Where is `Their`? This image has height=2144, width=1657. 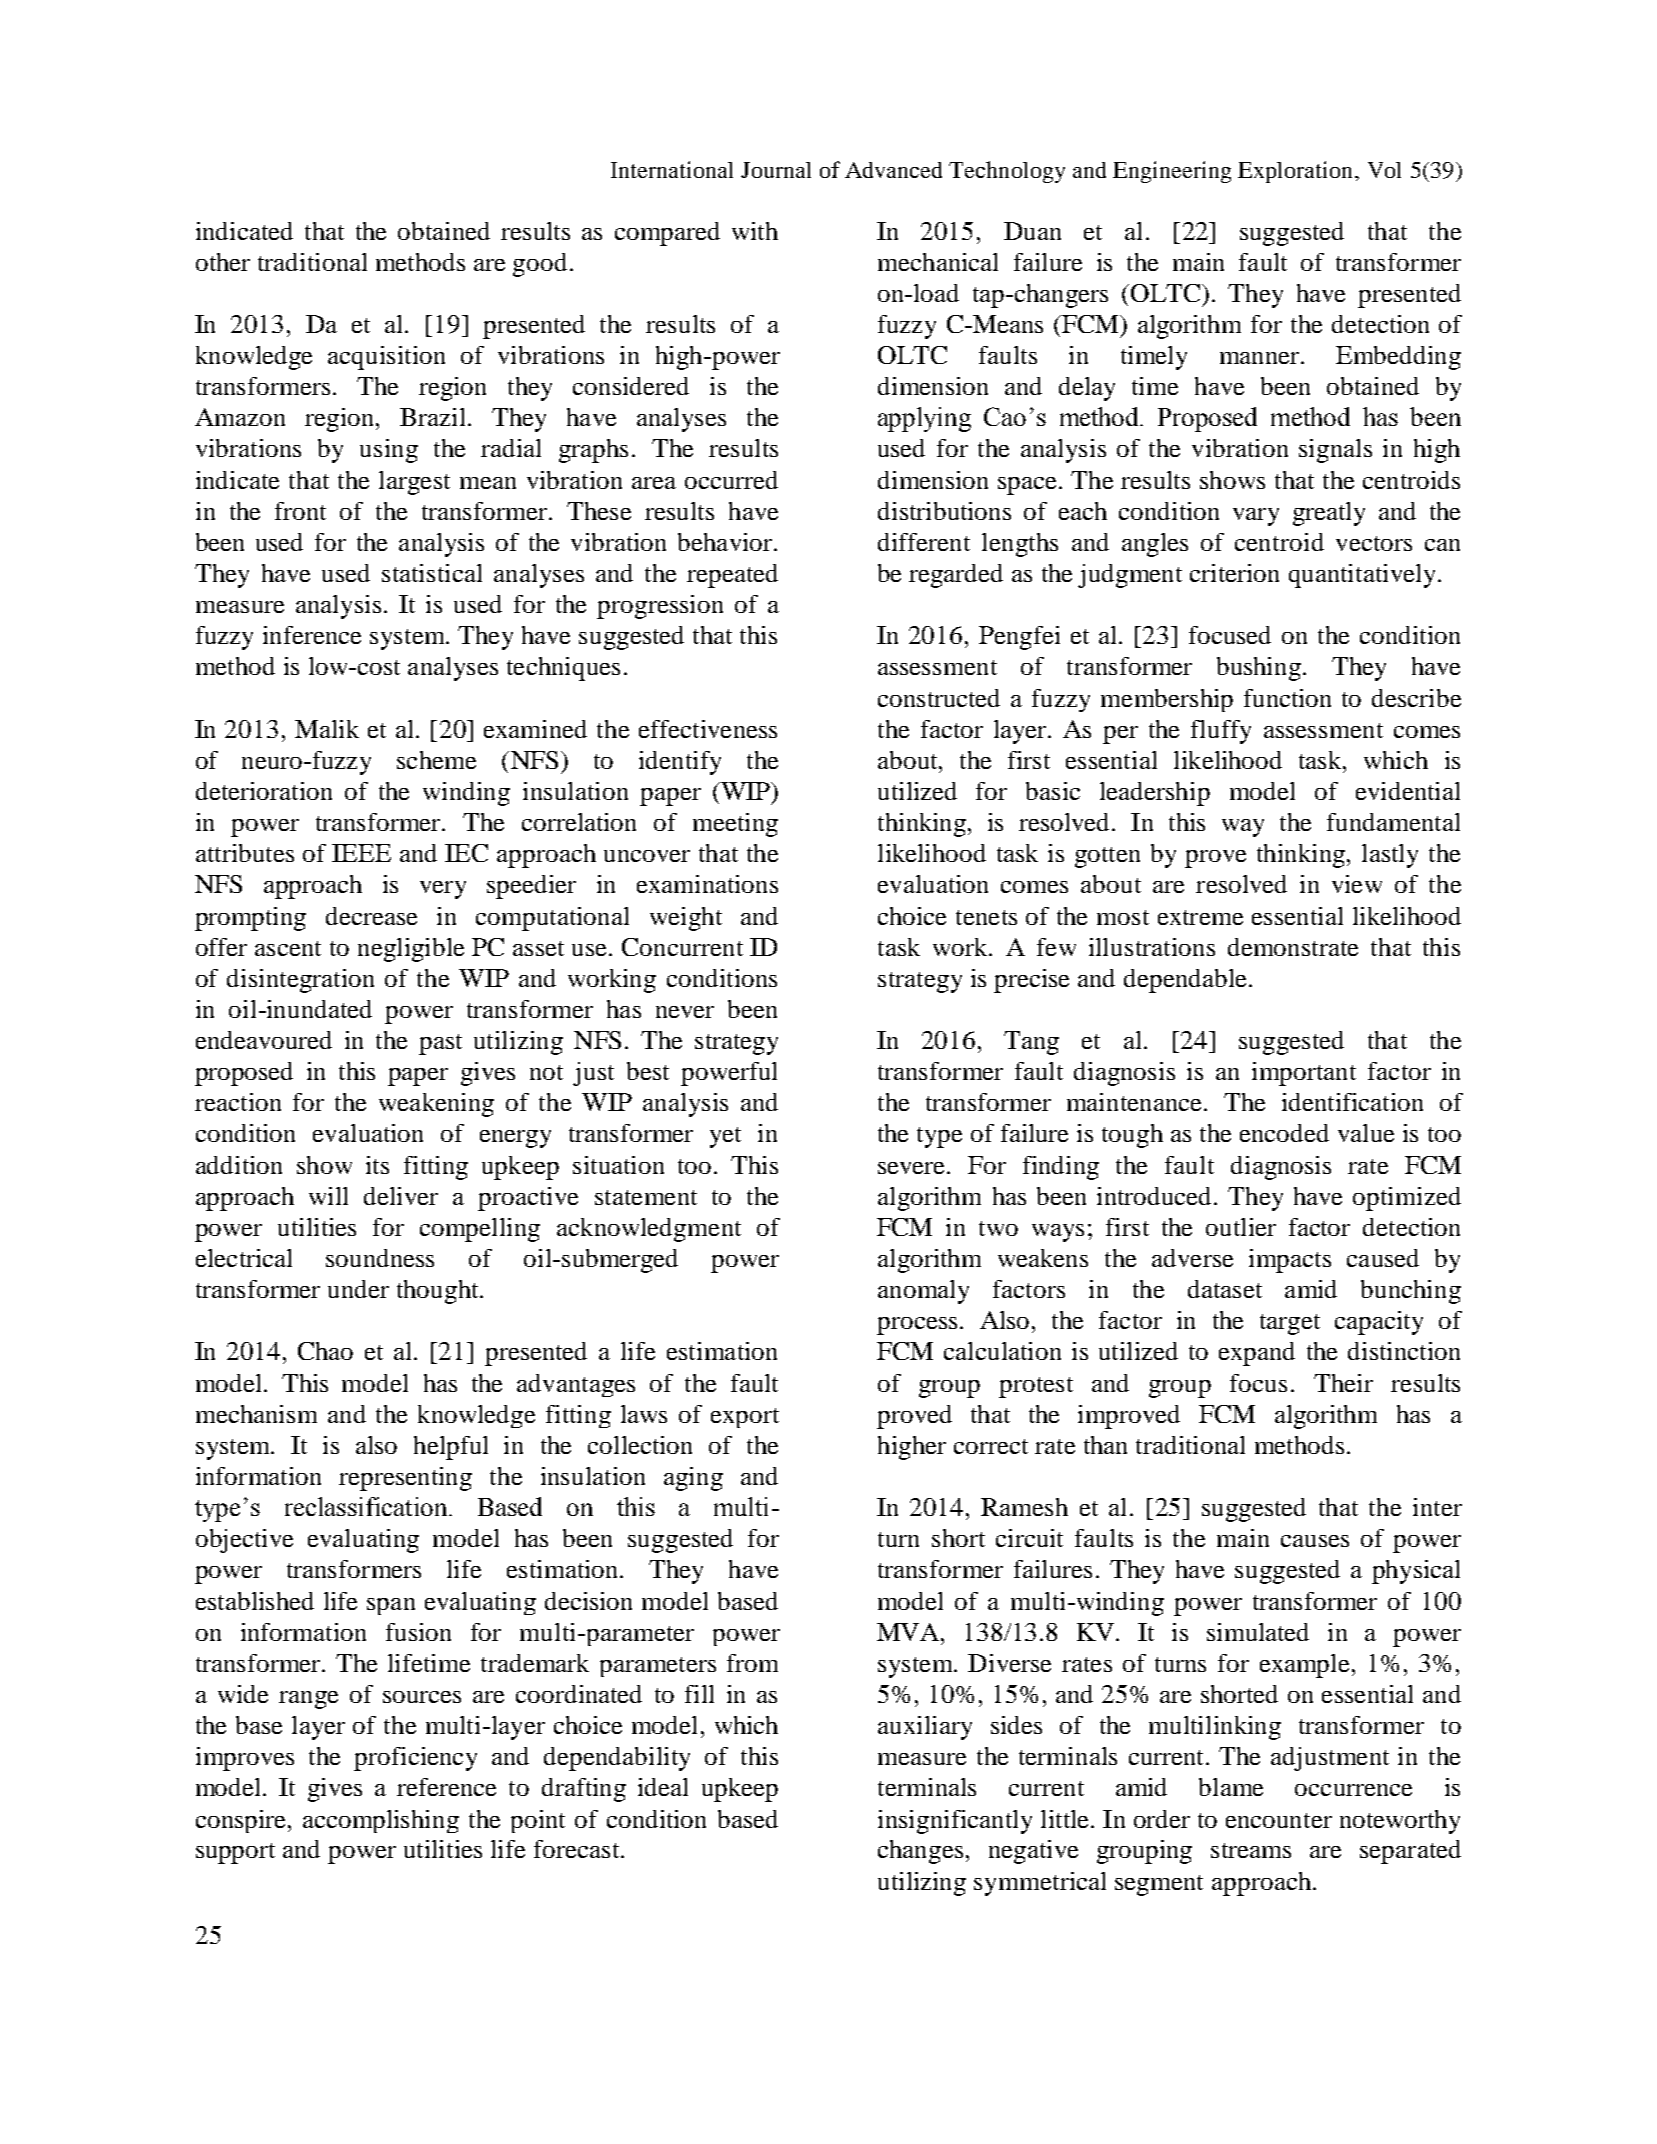 Their is located at coordinates (1343, 1383).
